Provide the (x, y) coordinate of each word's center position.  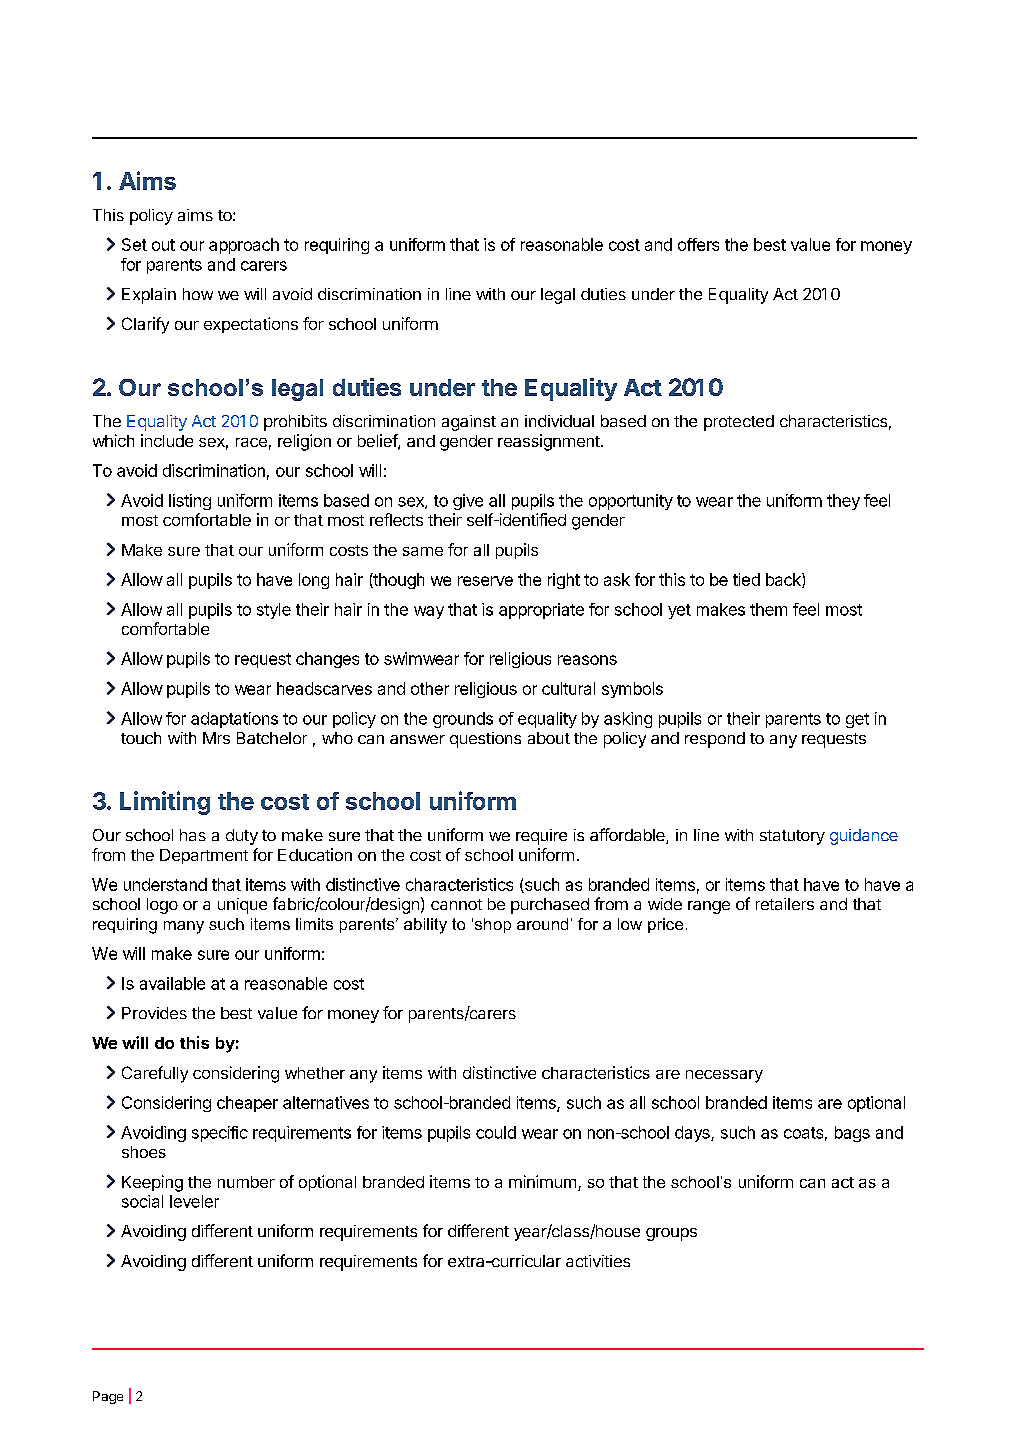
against (469, 423)
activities (598, 1261)
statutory (792, 837)
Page (108, 1397)
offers (698, 244)
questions (485, 740)
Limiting (165, 803)
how (198, 294)
